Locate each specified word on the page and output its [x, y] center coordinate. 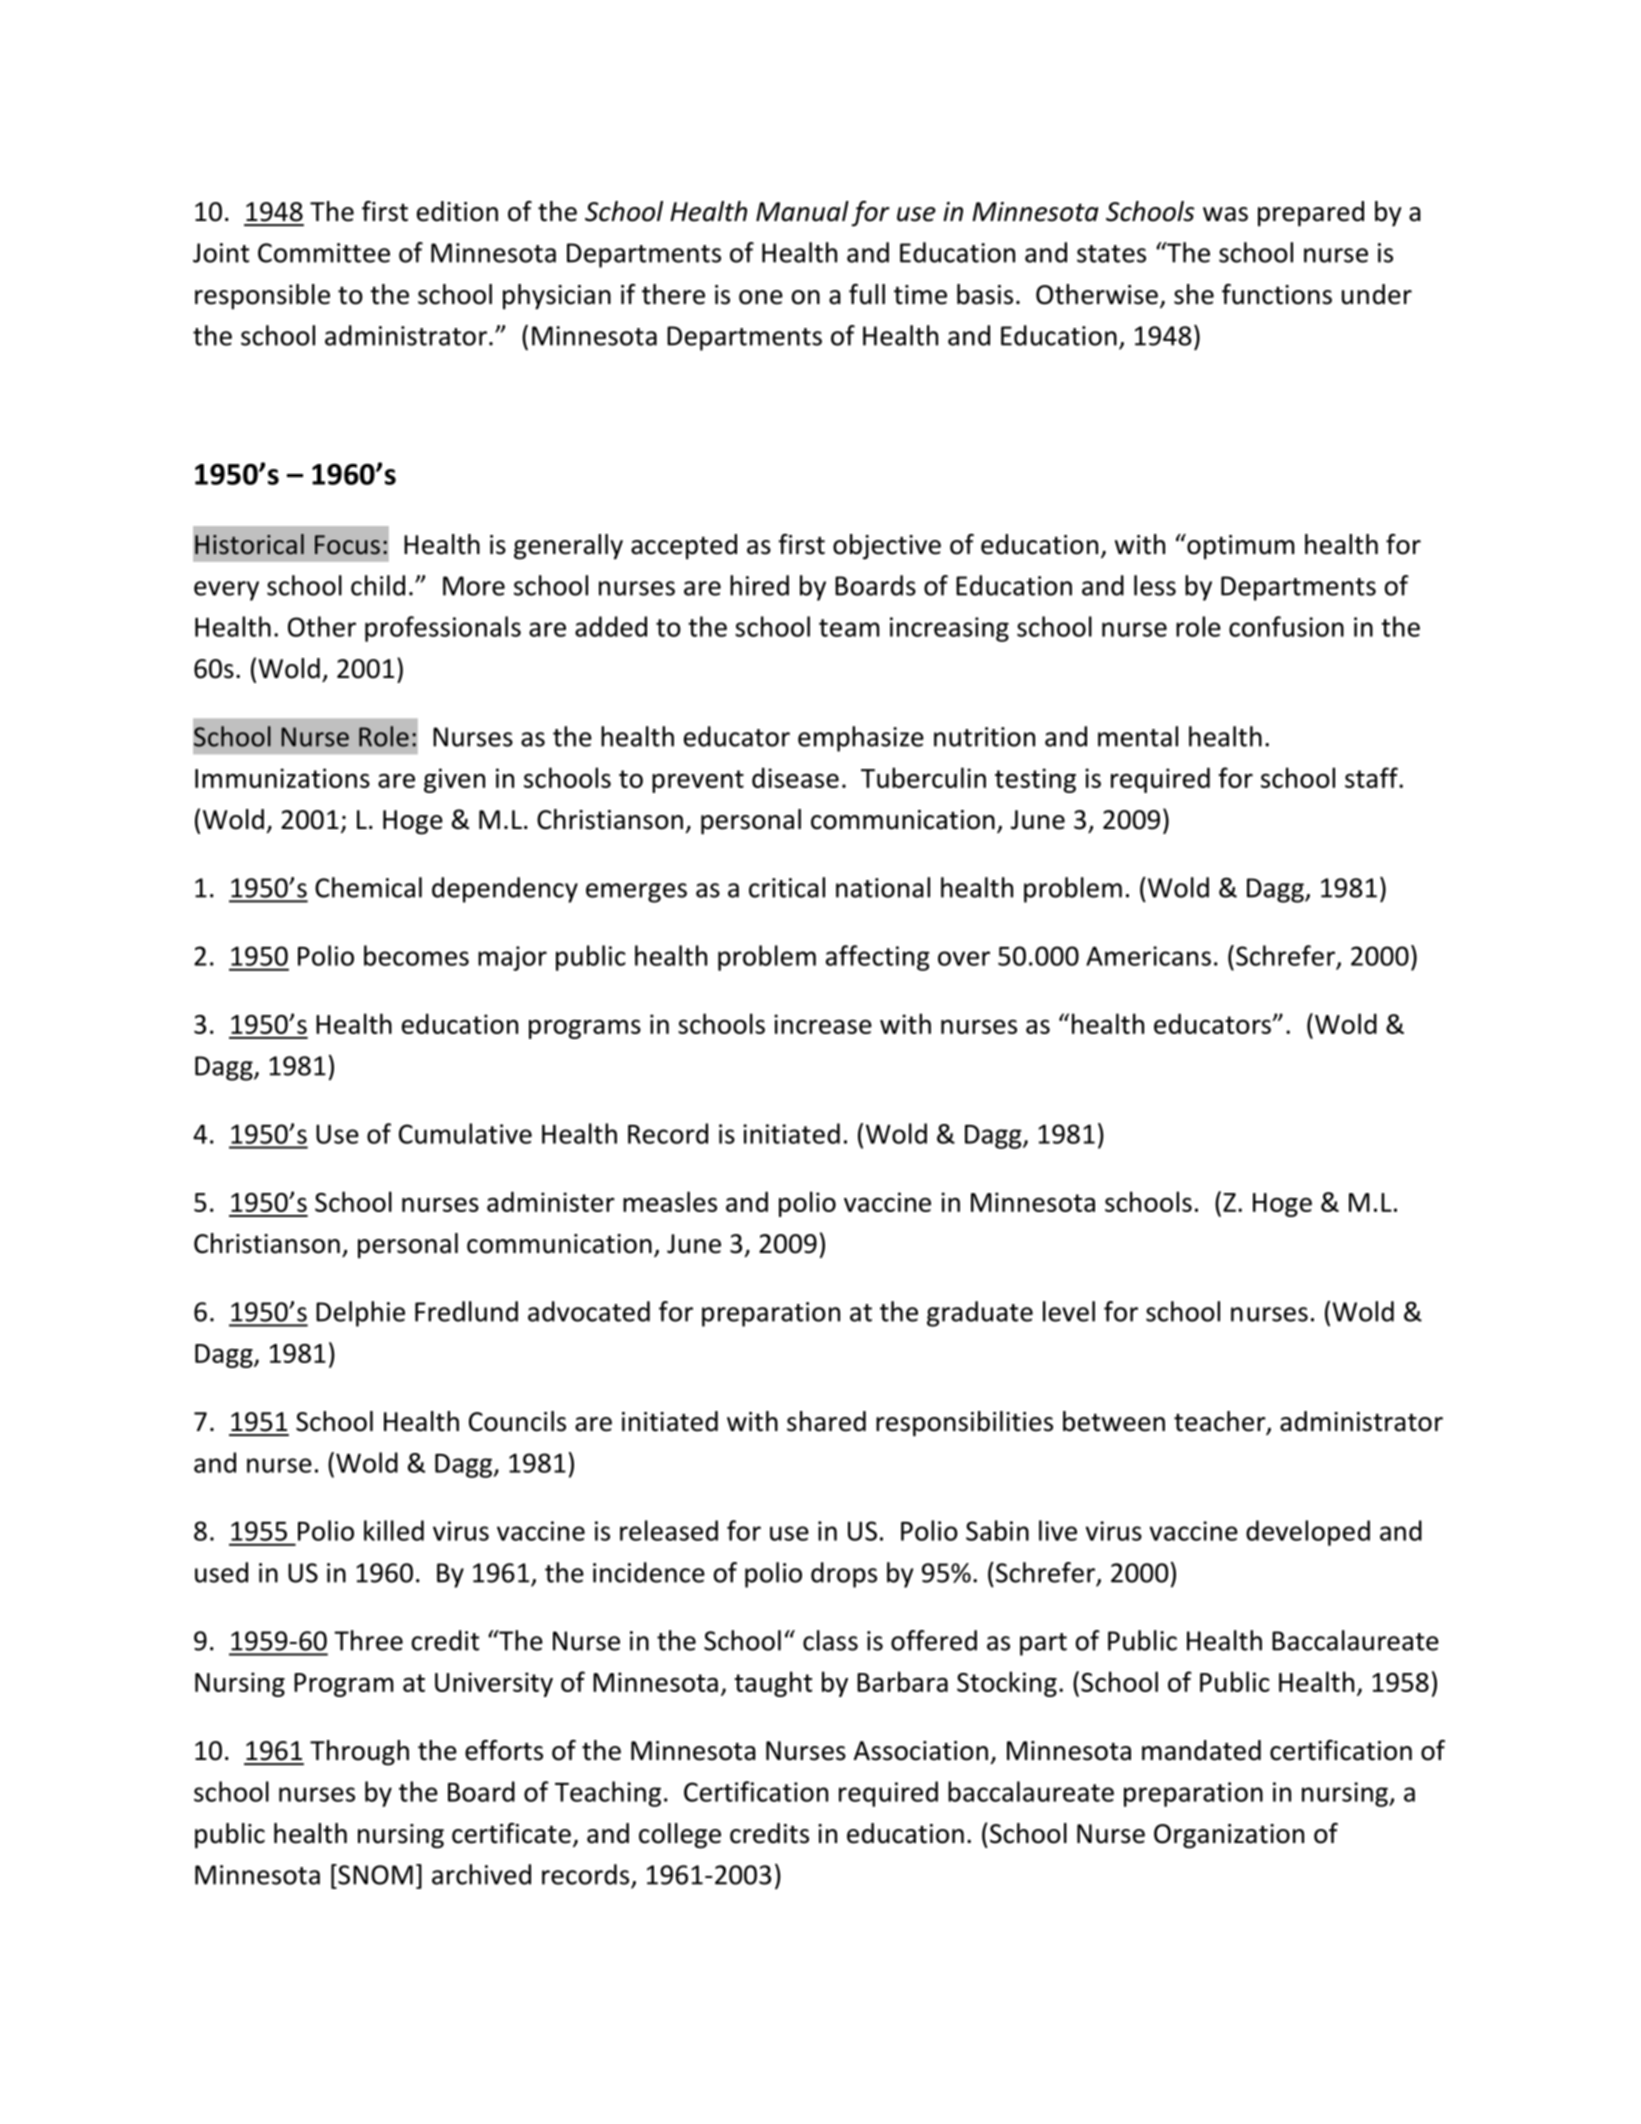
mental [1138, 736]
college [680, 1836]
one [761, 297]
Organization [1229, 1836]
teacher [1221, 1422]
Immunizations [282, 778]
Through [359, 1753]
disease [795, 777]
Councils [517, 1421]
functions [1277, 294]
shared [826, 1421]
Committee [324, 253]
